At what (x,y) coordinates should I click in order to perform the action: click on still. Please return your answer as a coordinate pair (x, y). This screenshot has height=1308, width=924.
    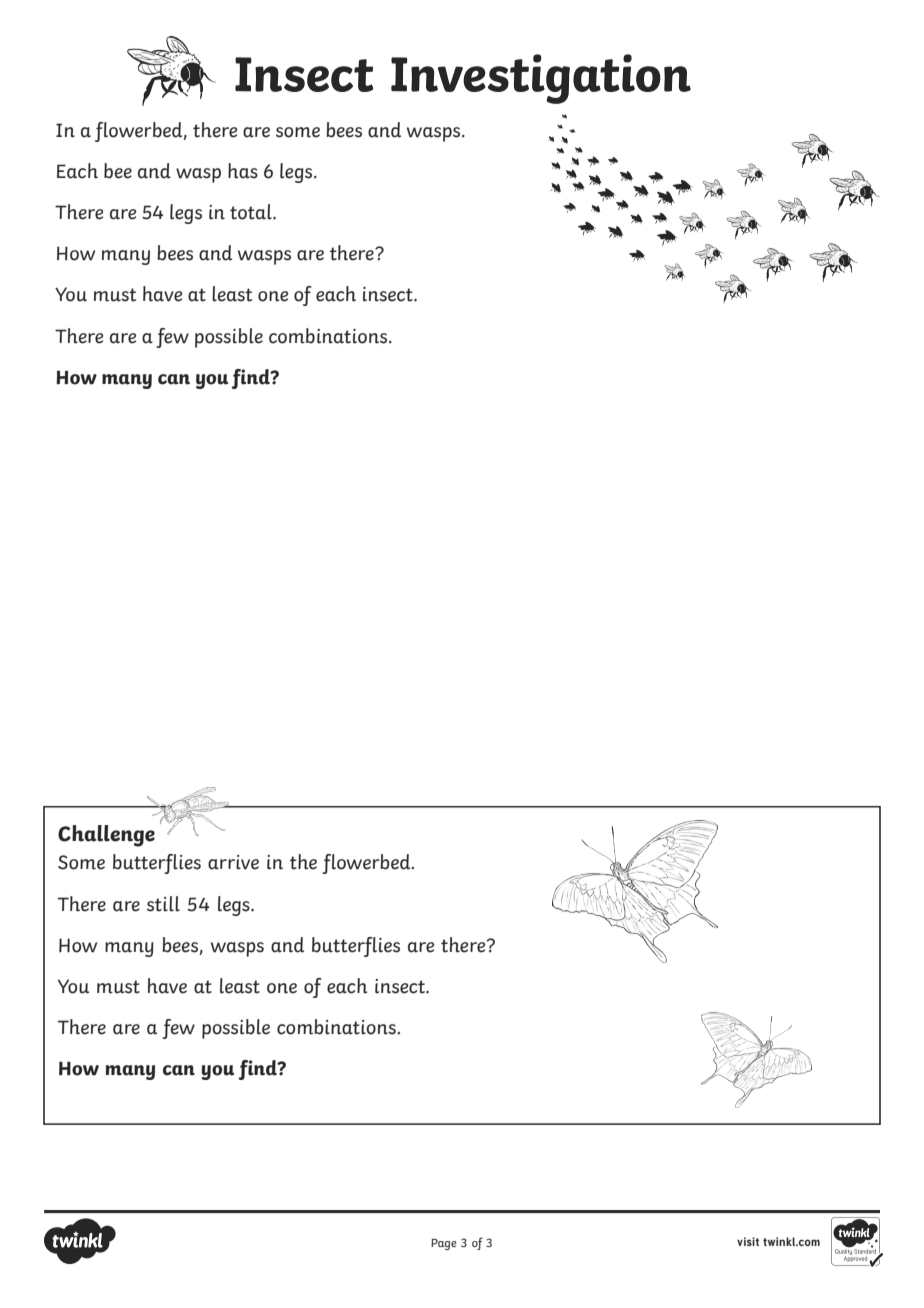
    Looking at the image, I should click on (163, 904).
